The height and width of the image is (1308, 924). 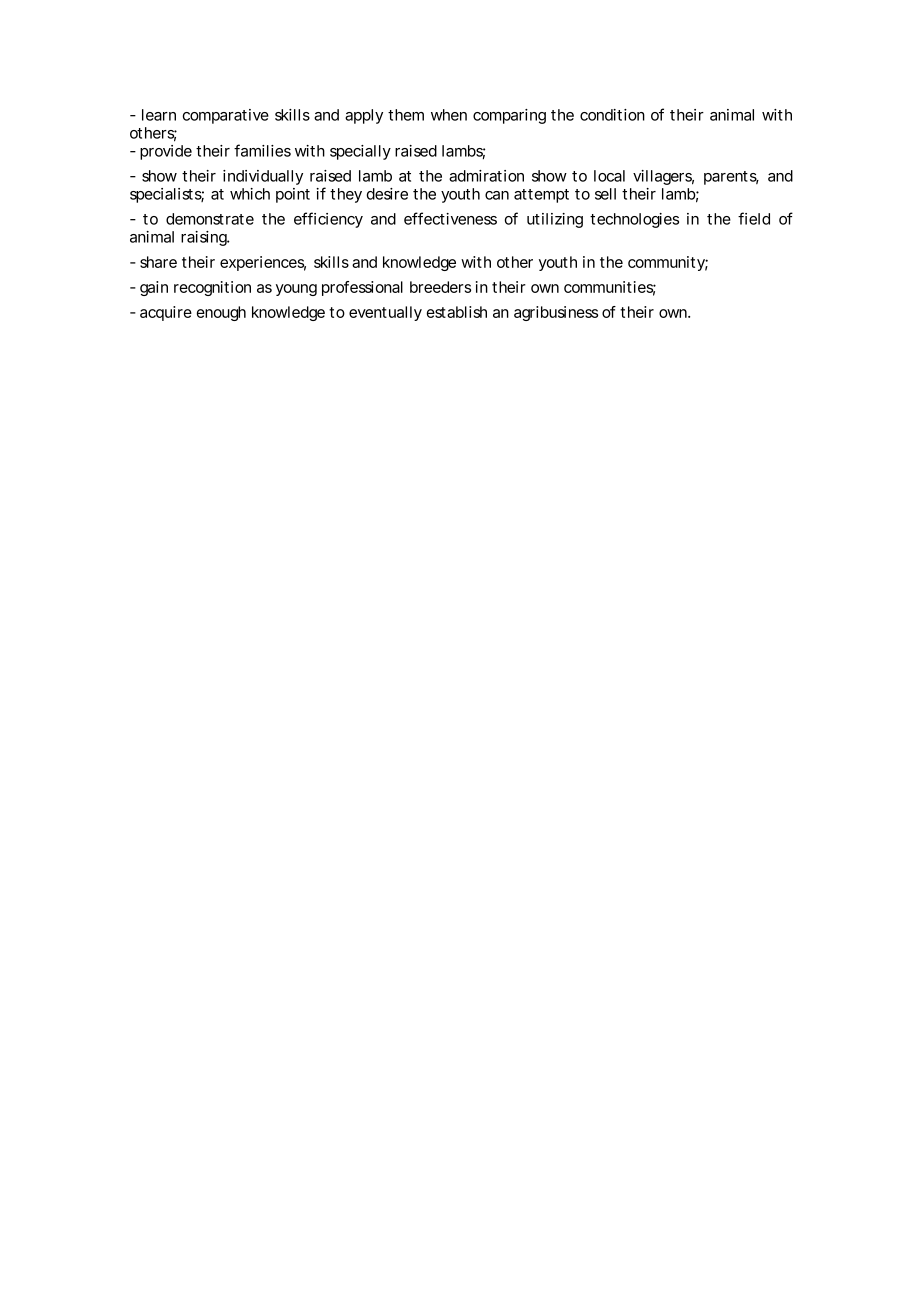 What do you see at coordinates (449, 115) in the image?
I see `when` at bounding box center [449, 115].
